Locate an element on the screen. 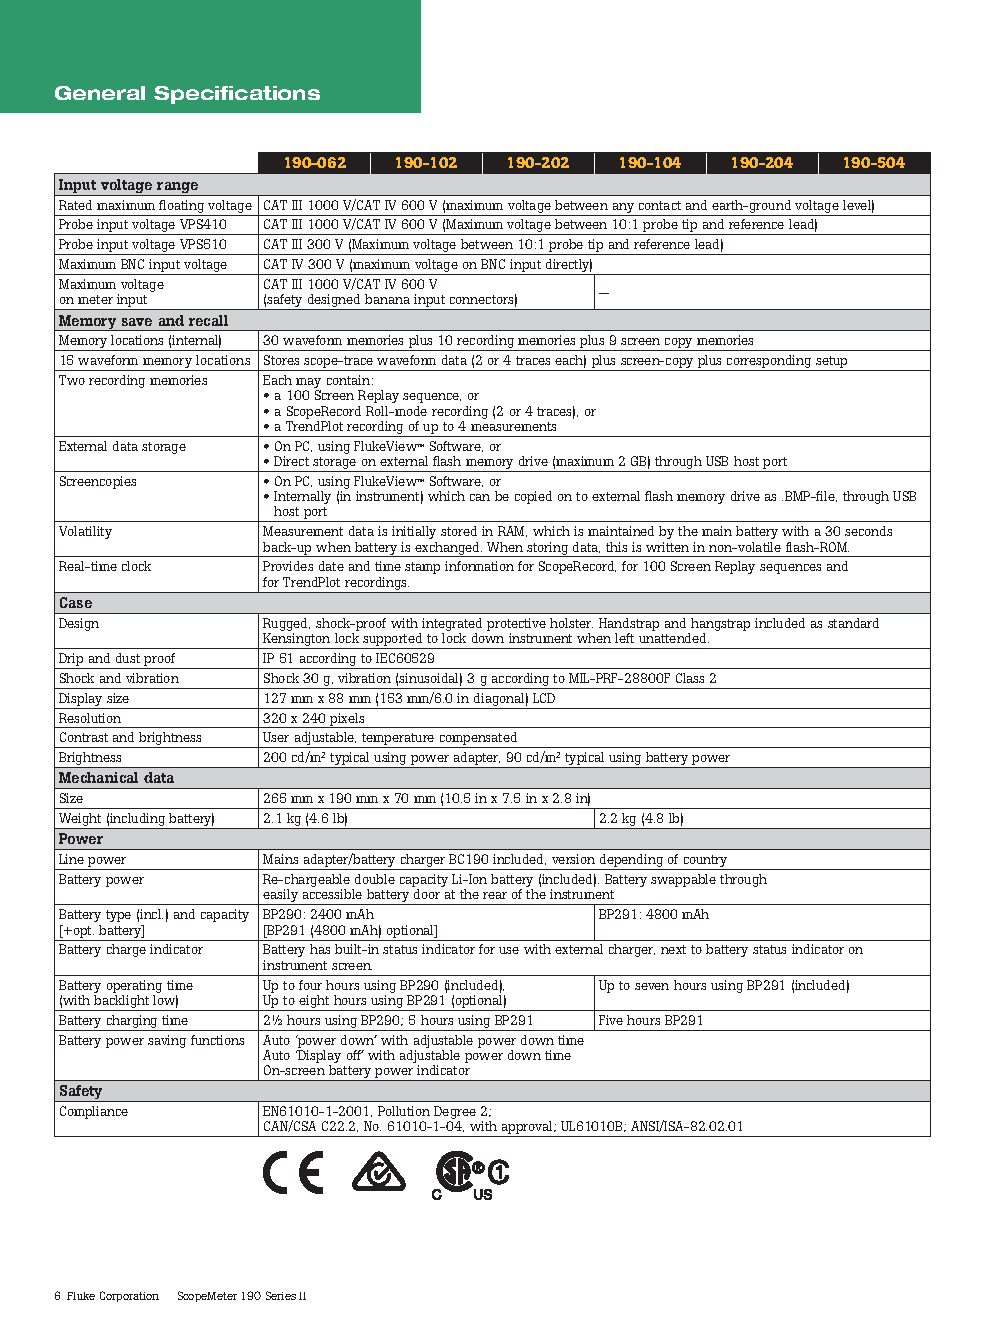 The image size is (1005, 1340). Degree is located at coordinates (455, 1114).
